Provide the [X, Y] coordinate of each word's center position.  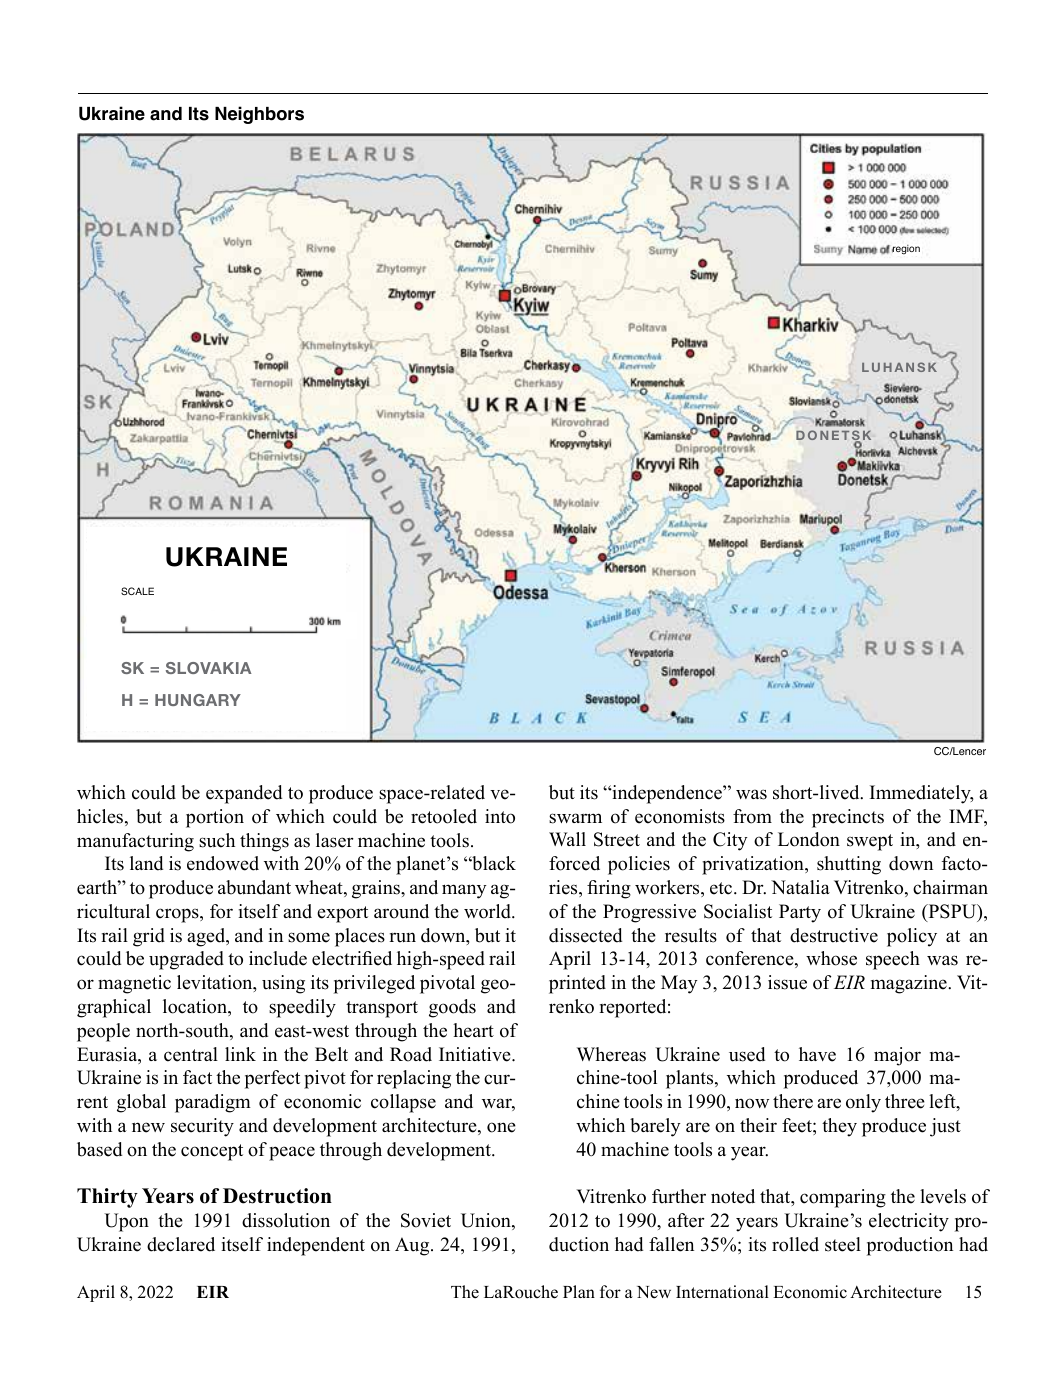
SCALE [137, 591]
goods [452, 1008]
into [500, 816]
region [906, 250]
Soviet [426, 1220]
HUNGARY [198, 700]
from [752, 816]
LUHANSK [899, 367]
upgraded [186, 960]
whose [831, 958]
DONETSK [833, 436]
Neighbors [259, 115]
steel [843, 1244]
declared [181, 1244]
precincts [848, 818]
